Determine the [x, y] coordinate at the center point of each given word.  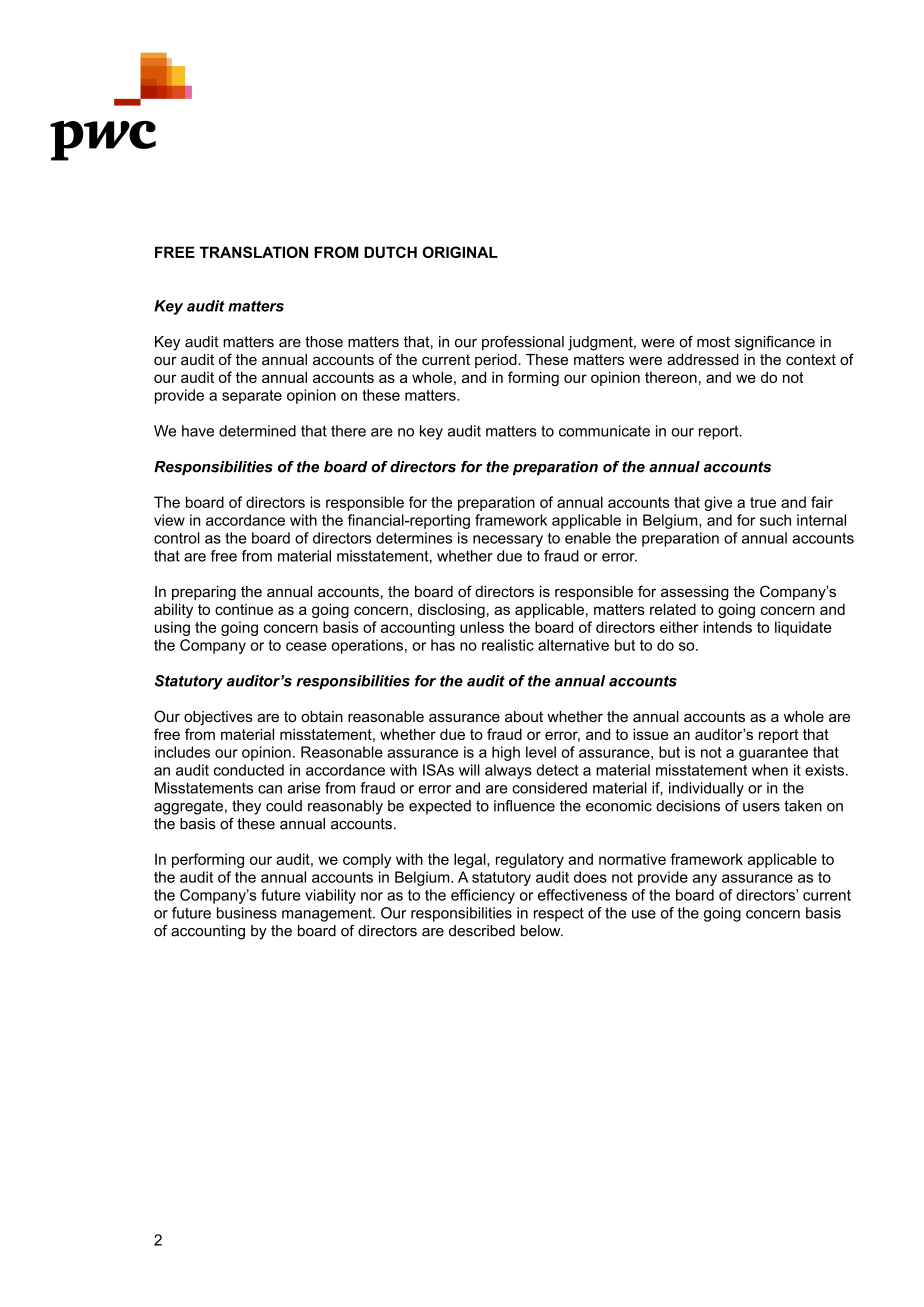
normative [632, 859]
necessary [508, 541]
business [247, 913]
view [169, 520]
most [713, 342]
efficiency [483, 896]
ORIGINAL [460, 252]
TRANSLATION [254, 252]
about [524, 716]
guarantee [773, 754]
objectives [218, 718]
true [763, 502]
